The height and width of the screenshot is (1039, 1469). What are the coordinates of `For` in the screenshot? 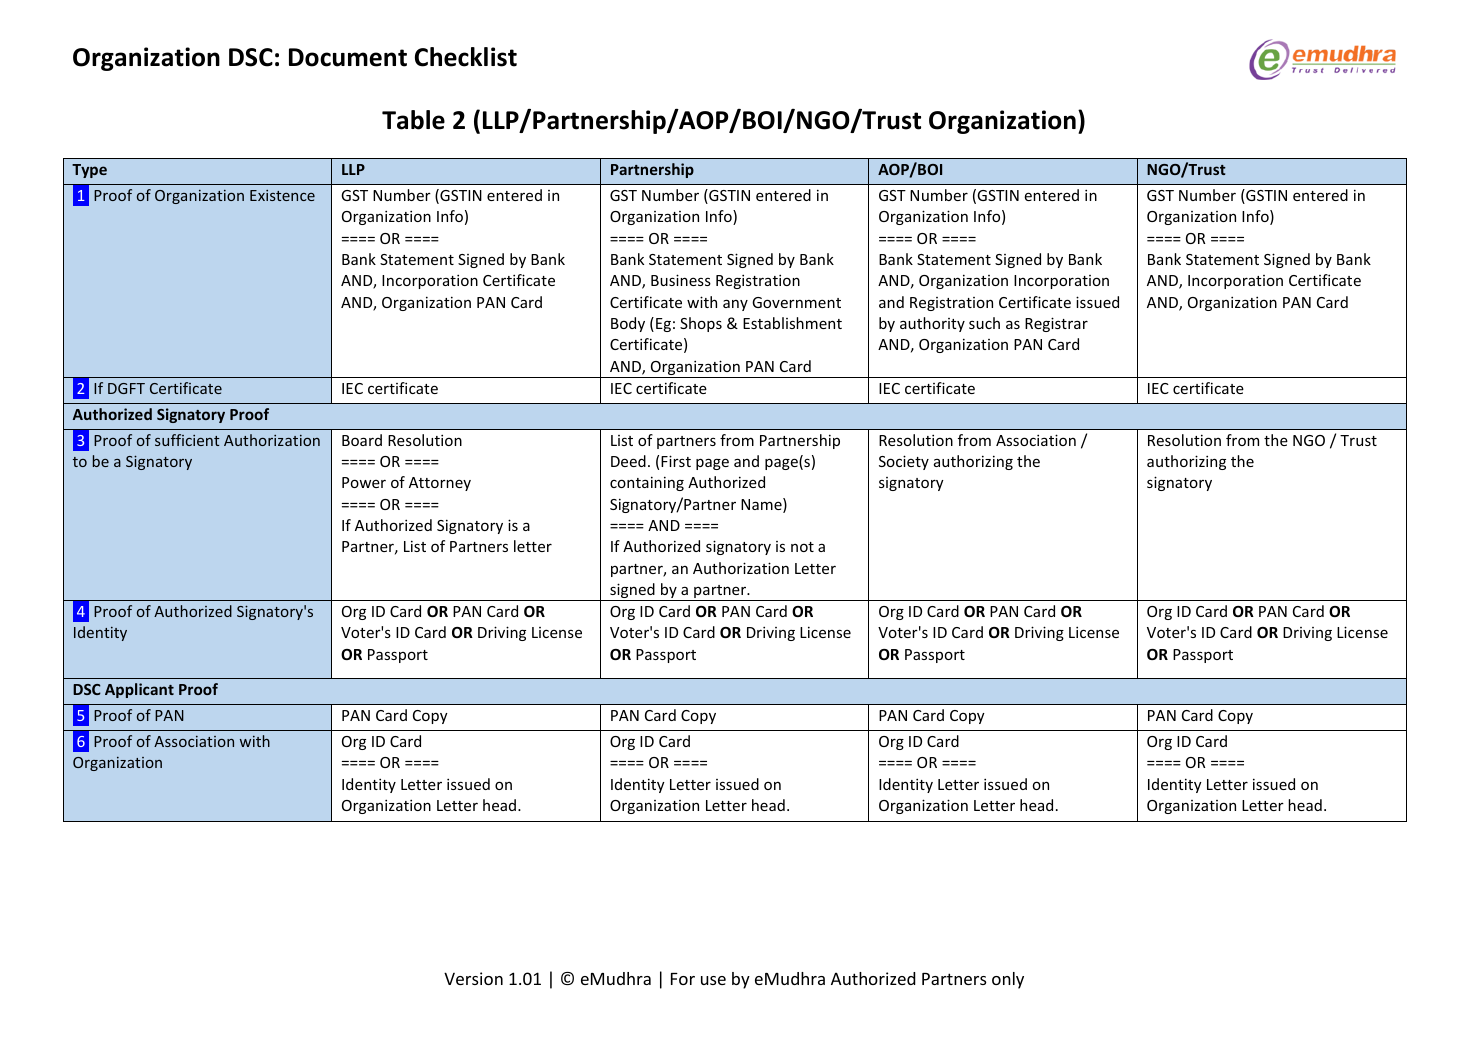 It's located at (683, 979).
